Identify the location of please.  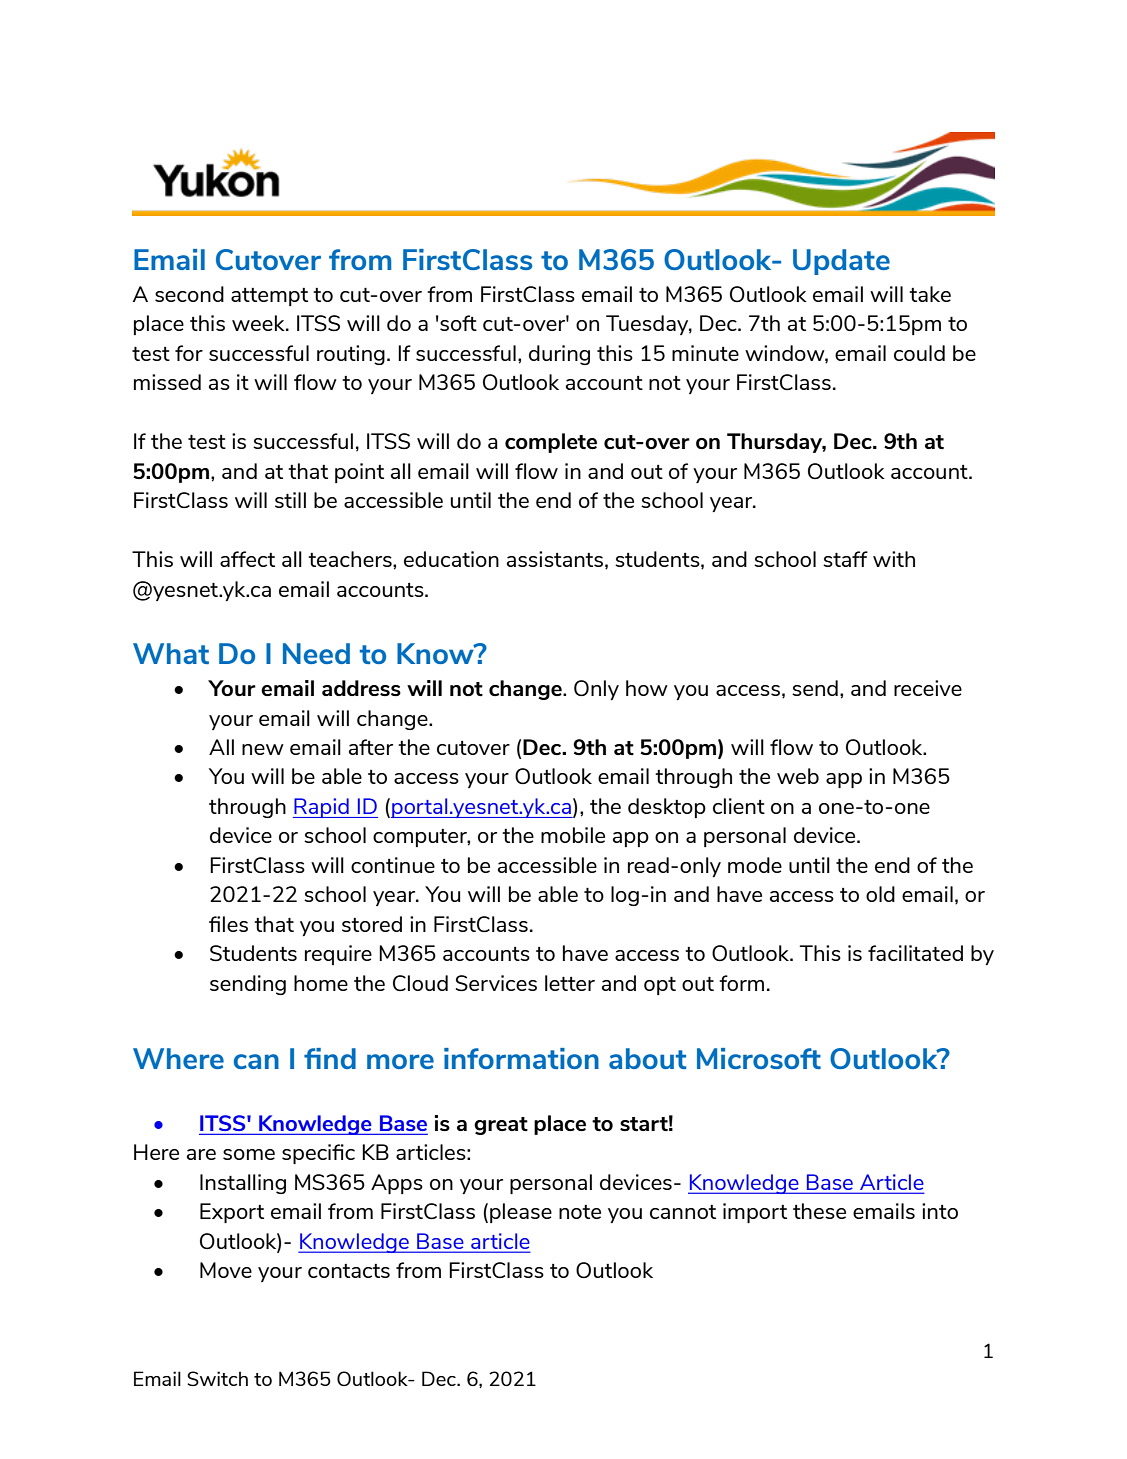
(521, 1213).
